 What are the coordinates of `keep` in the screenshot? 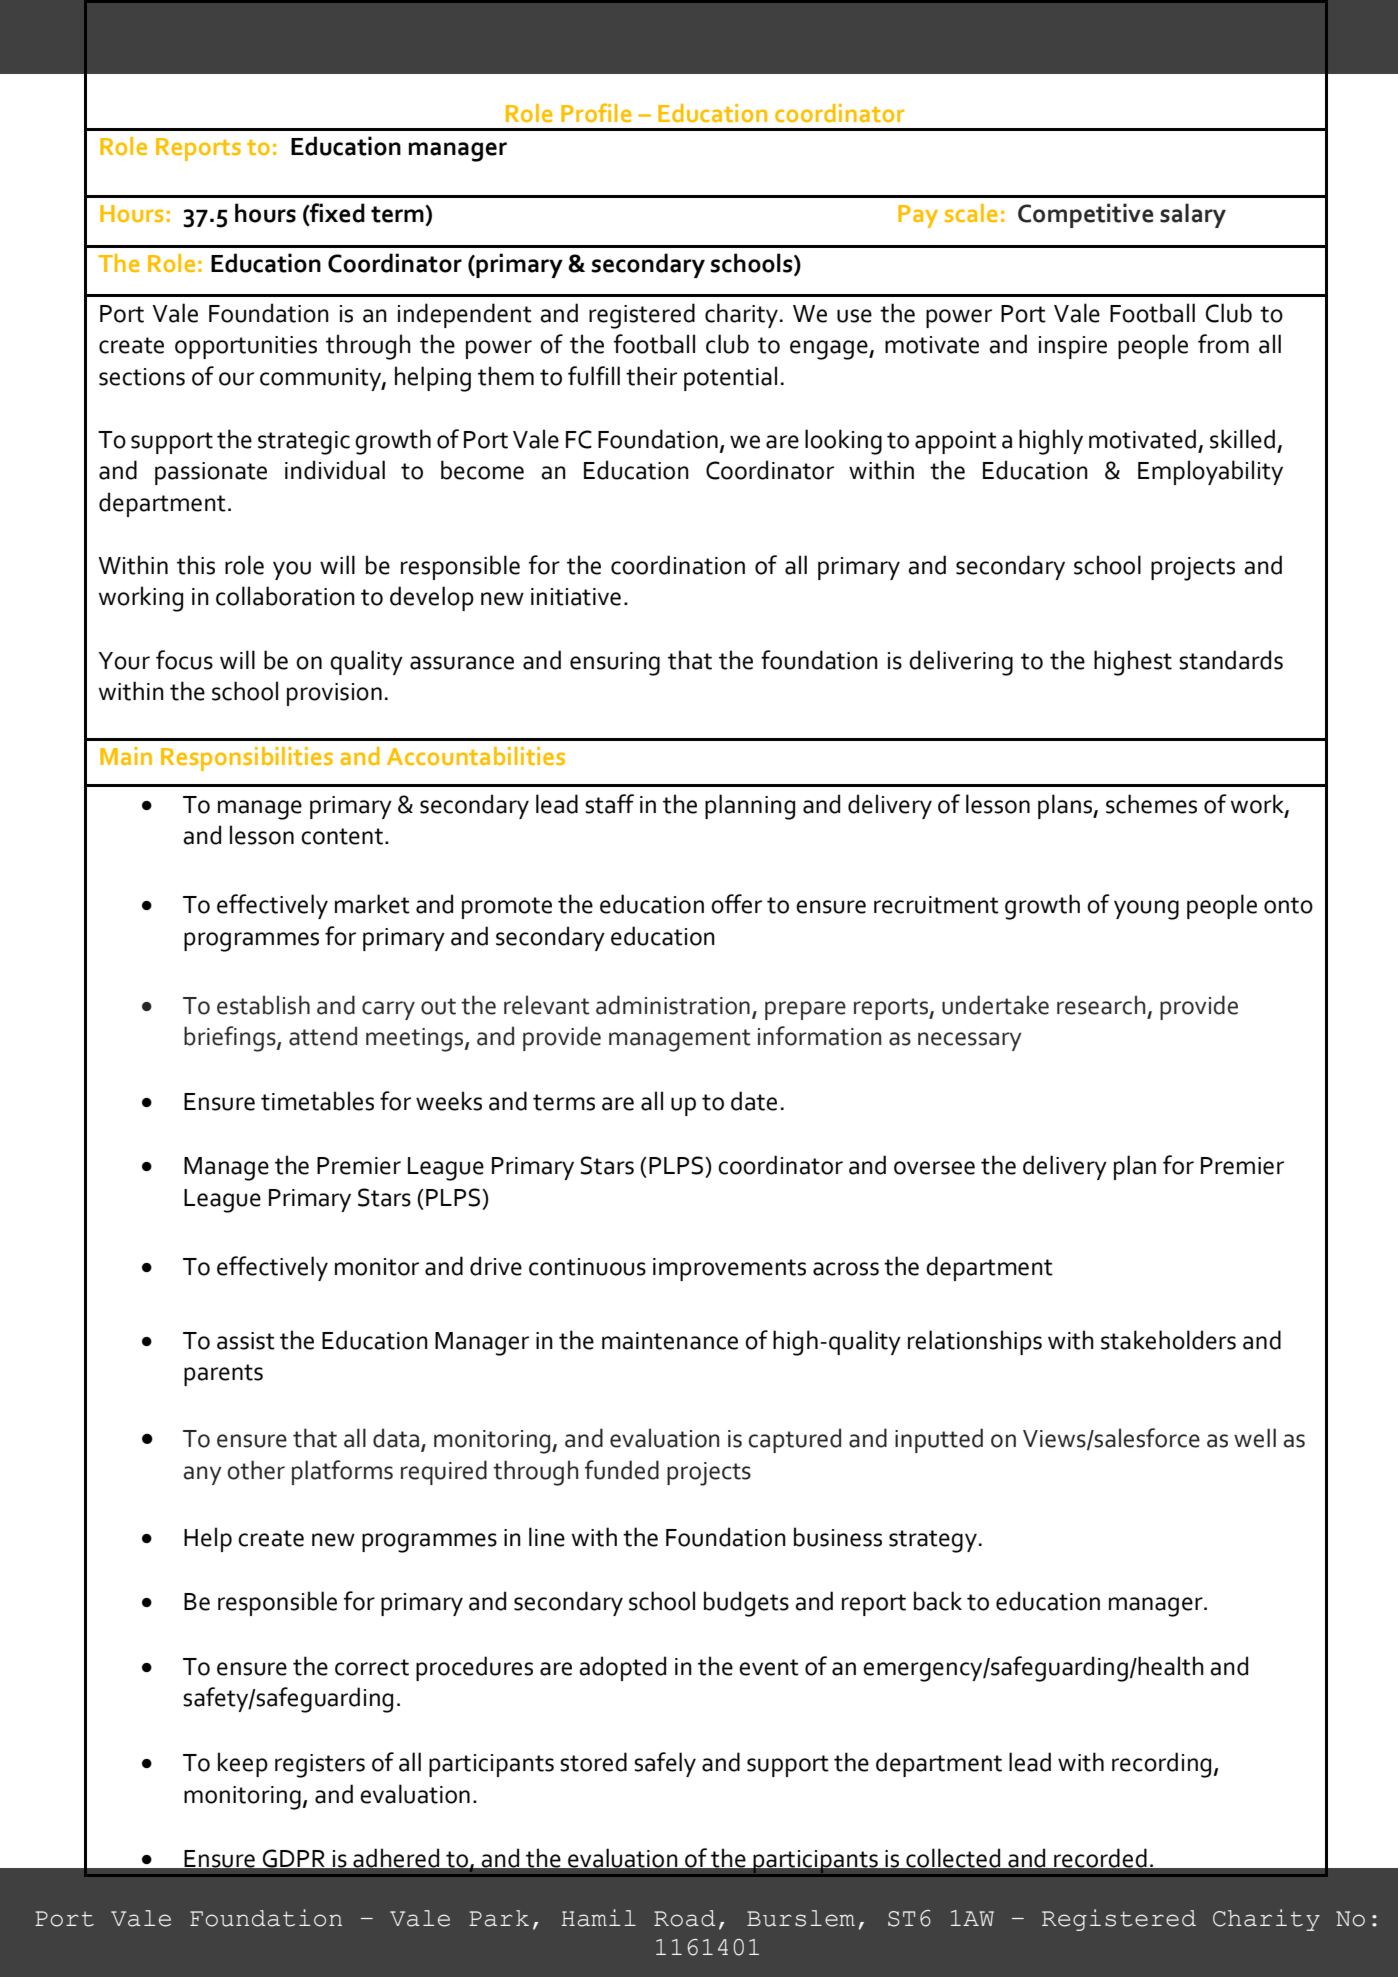 It's located at (243, 1764).
